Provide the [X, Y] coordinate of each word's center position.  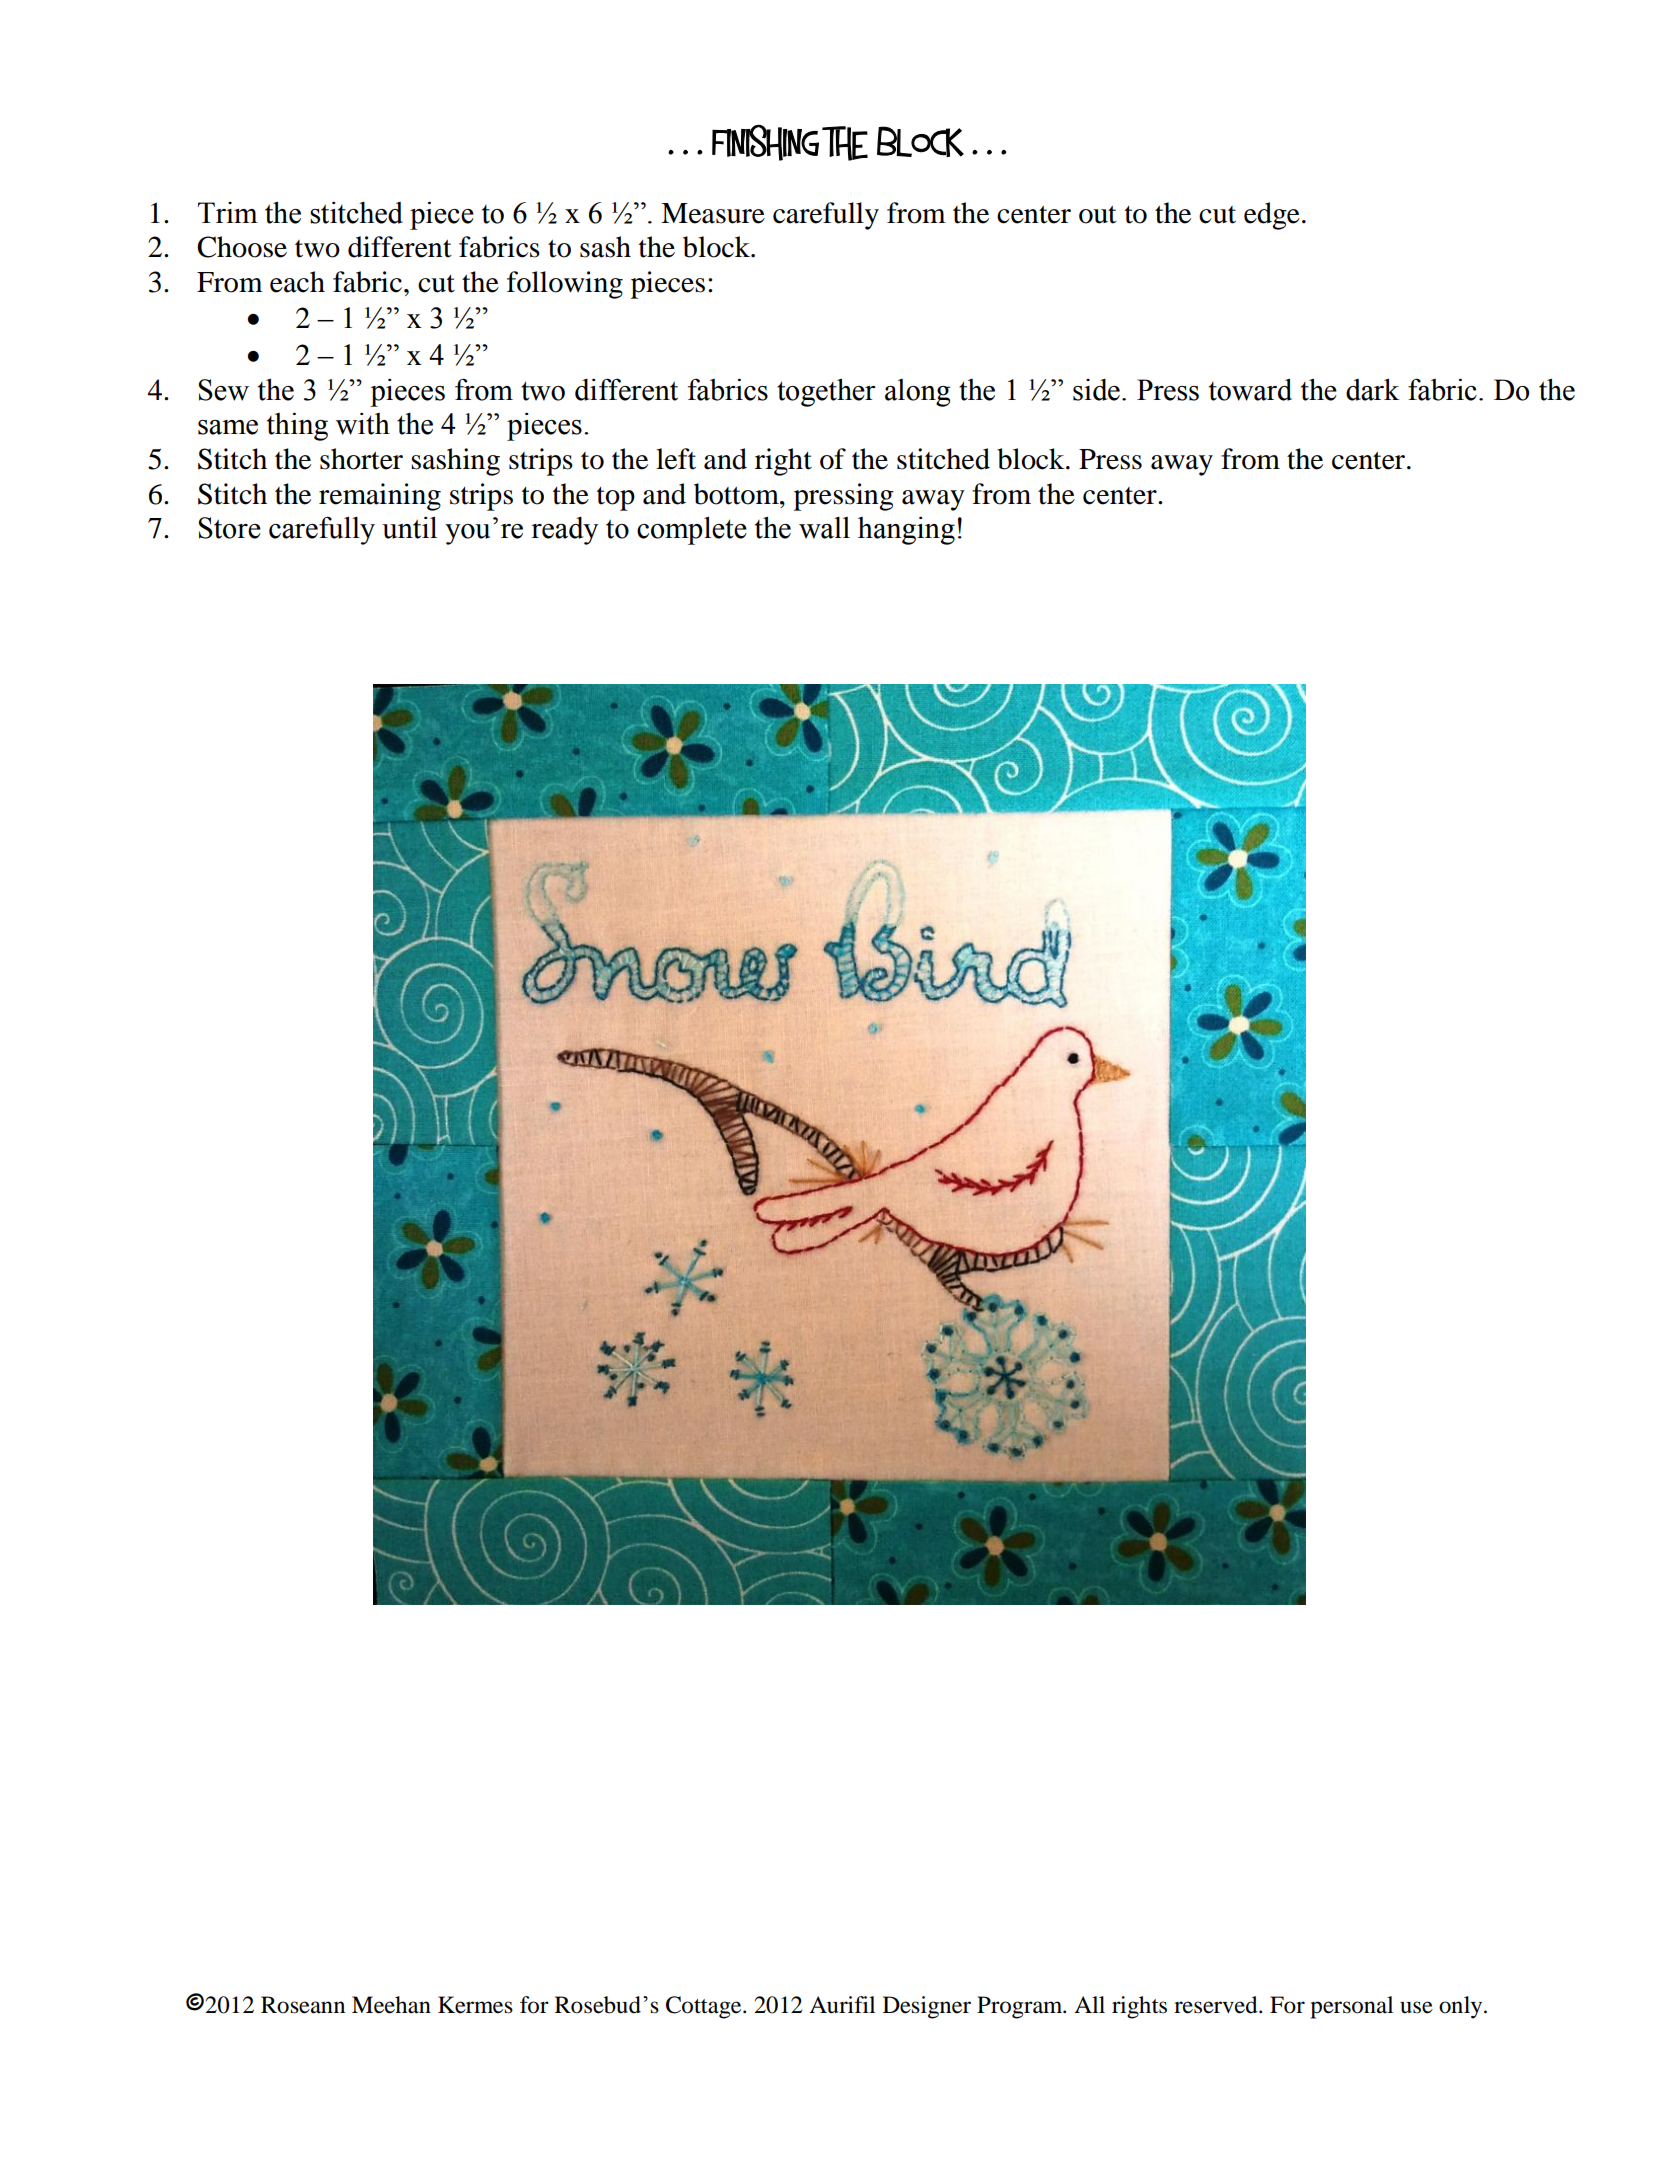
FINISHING [765, 142]
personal [1351, 2007]
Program [1021, 2007]
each [297, 282]
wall [824, 528]
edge [1272, 216]
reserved [1217, 2005]
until [409, 527]
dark [1372, 389]
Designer [927, 2007]
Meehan [391, 2005]
